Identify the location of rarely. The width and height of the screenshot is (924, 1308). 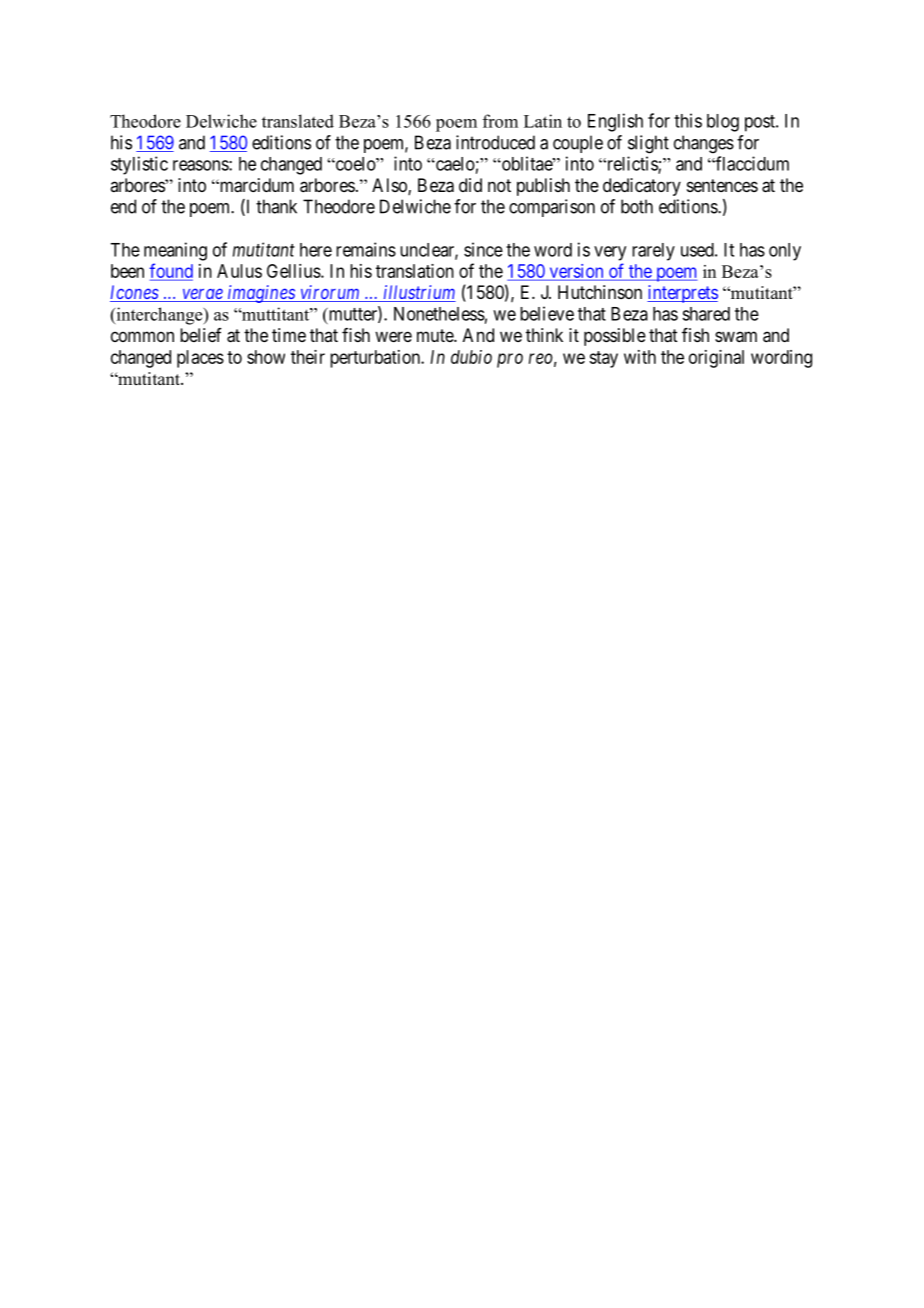
(653, 252).
